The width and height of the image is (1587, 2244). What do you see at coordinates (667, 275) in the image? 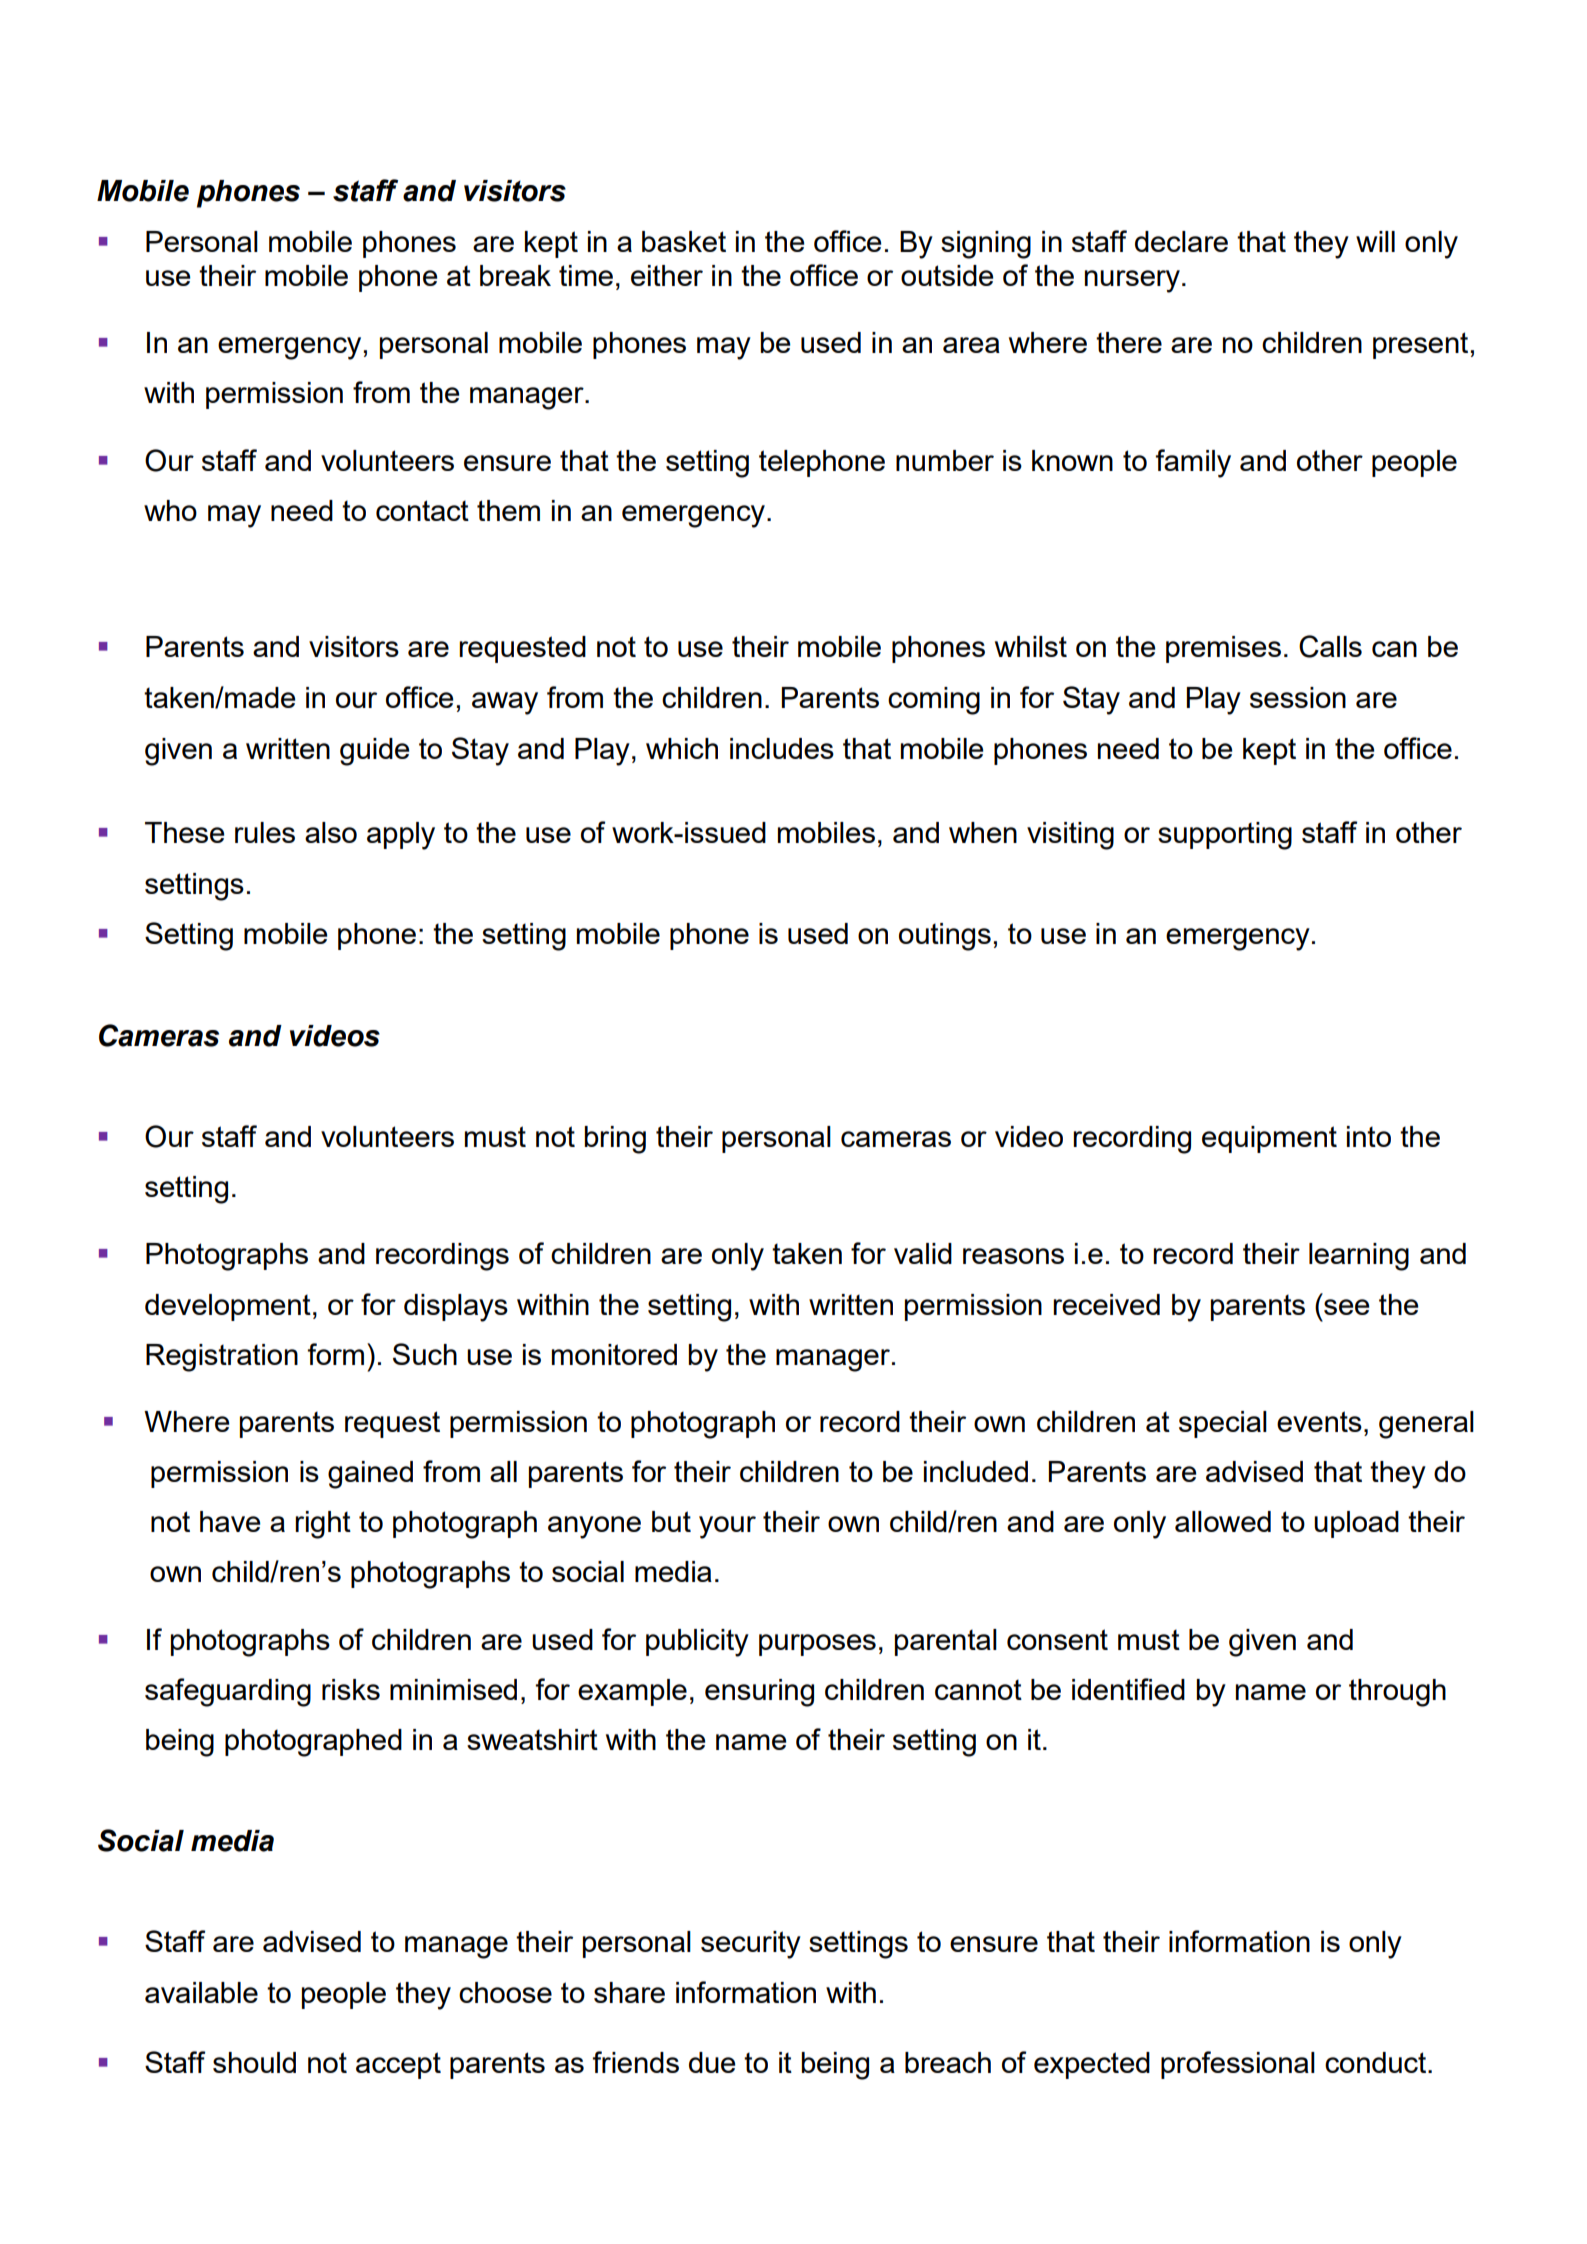
I see `either` at bounding box center [667, 275].
